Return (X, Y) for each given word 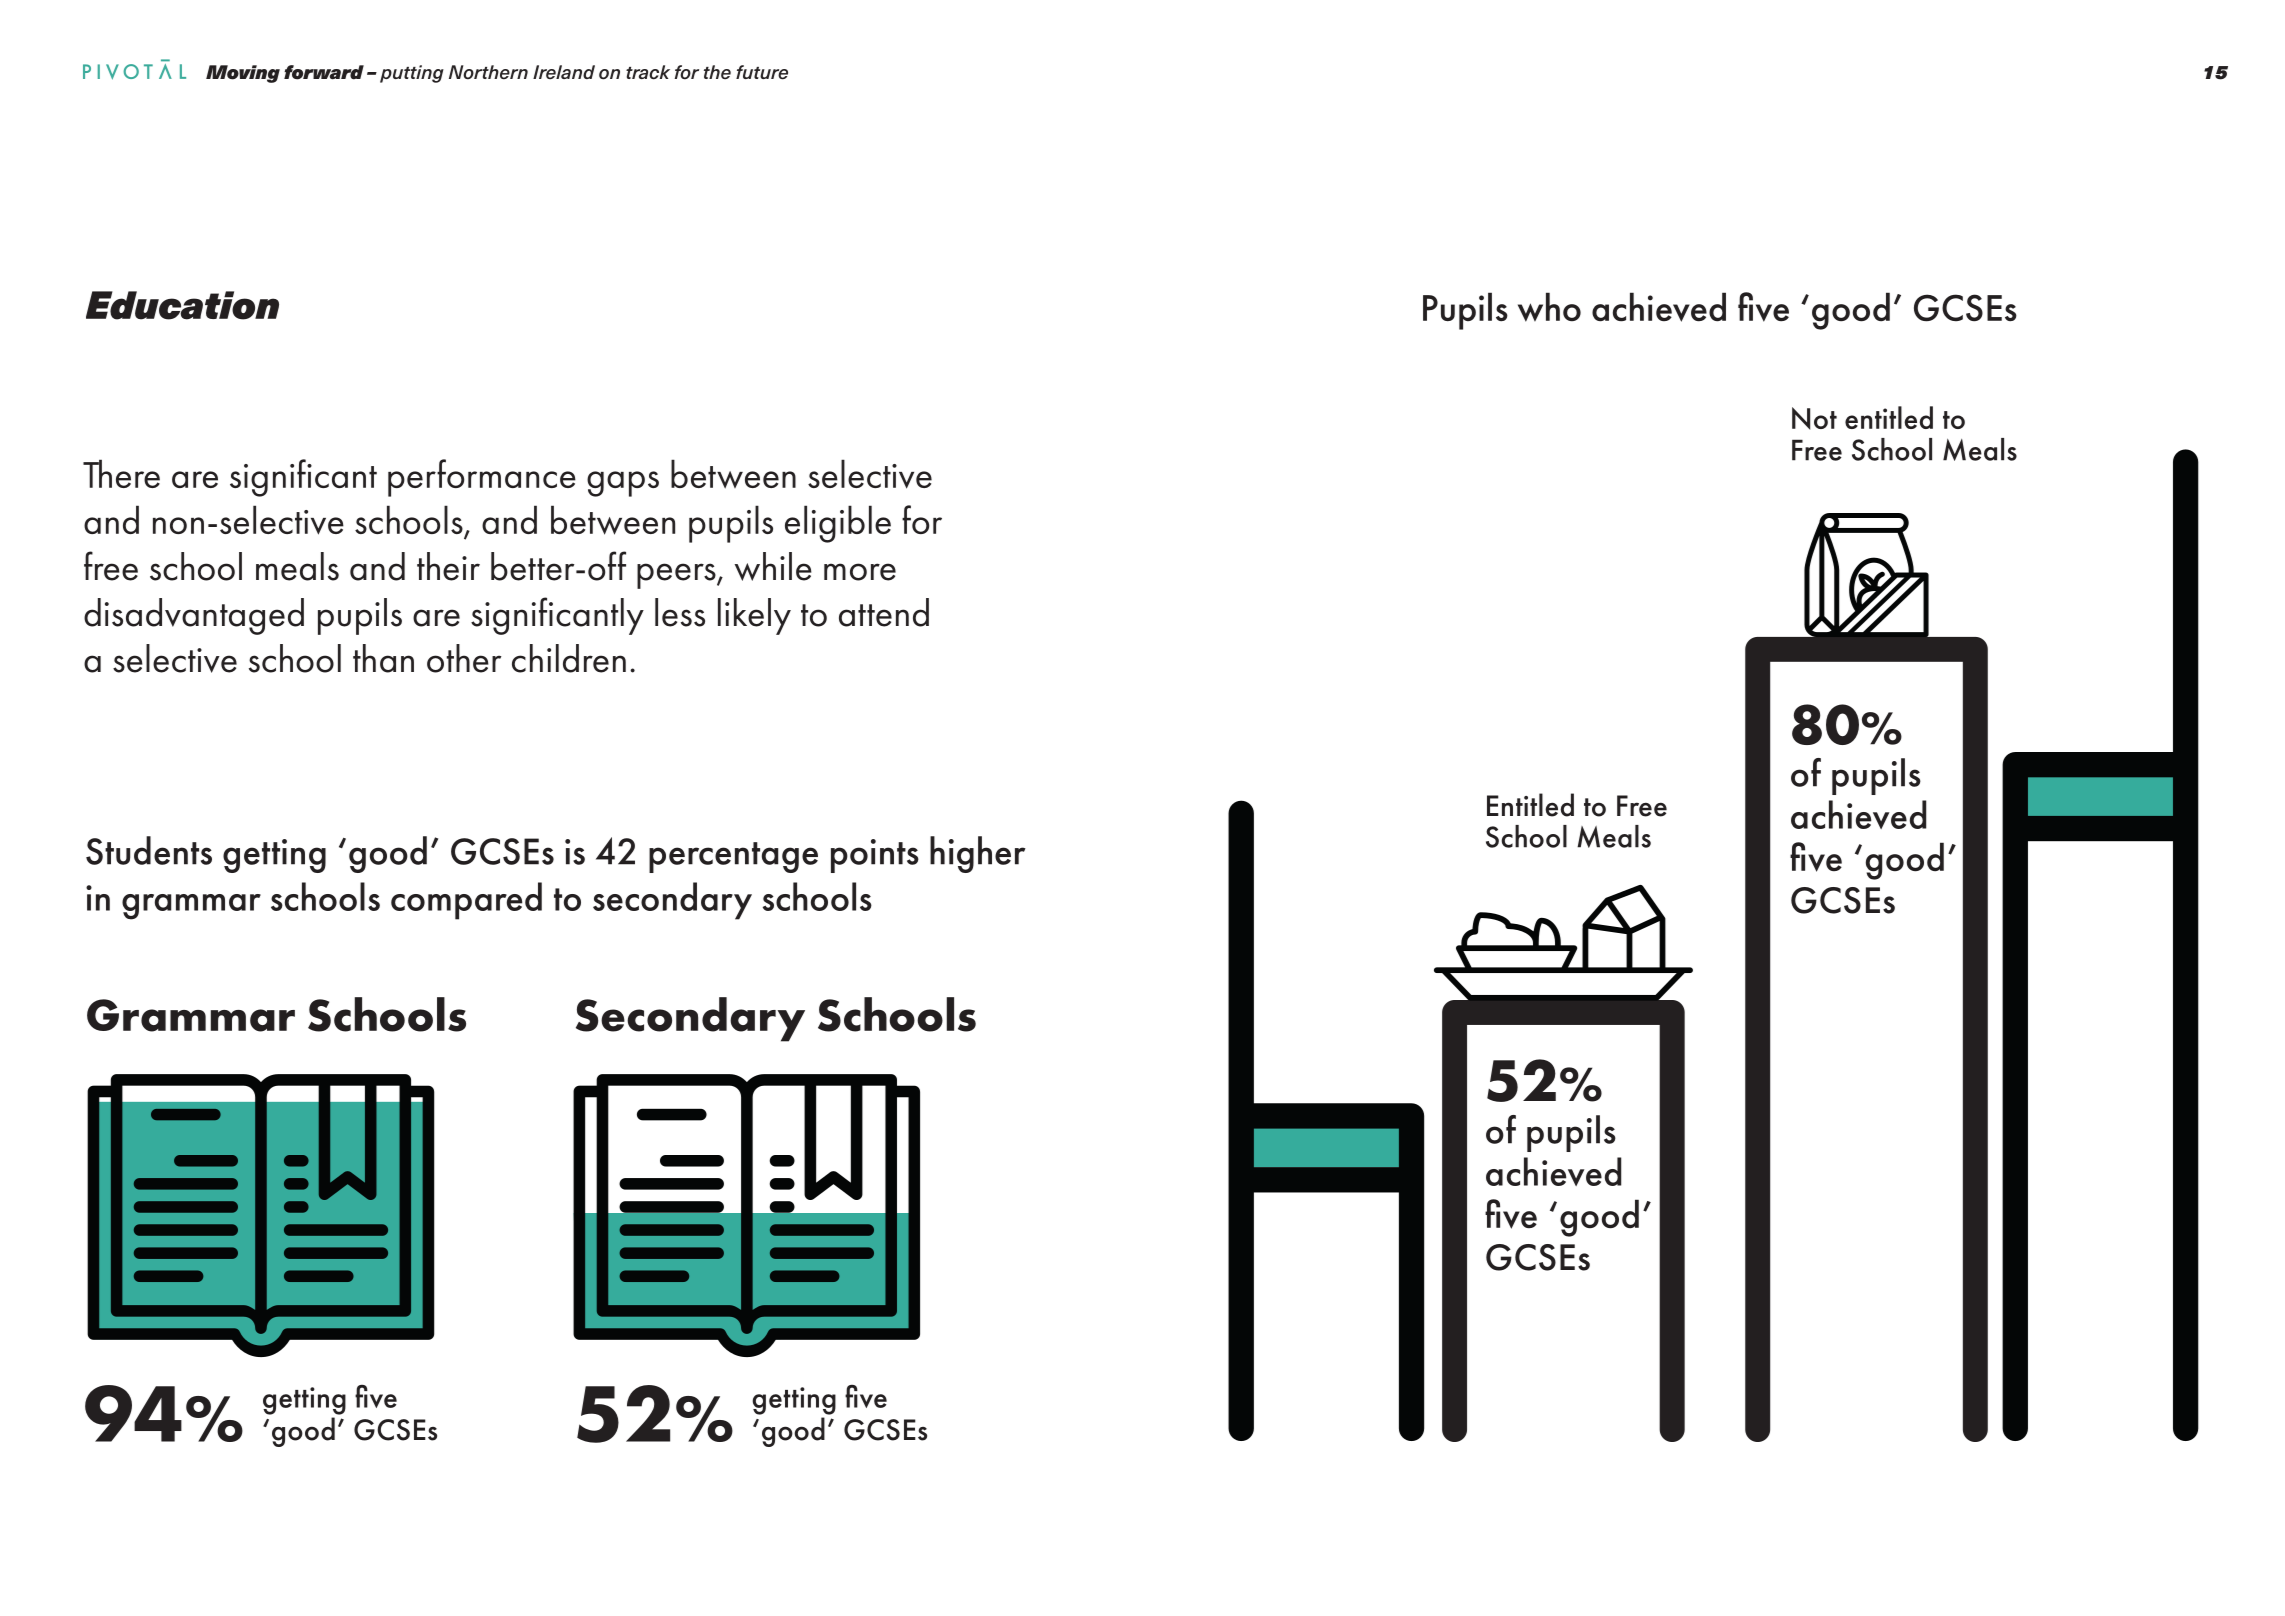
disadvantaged (194, 616)
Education (182, 305)
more (860, 572)
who (1549, 307)
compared (466, 901)
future (762, 72)
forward (324, 72)
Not (1814, 418)
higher (978, 854)
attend (884, 612)
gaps (623, 484)
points (875, 856)
